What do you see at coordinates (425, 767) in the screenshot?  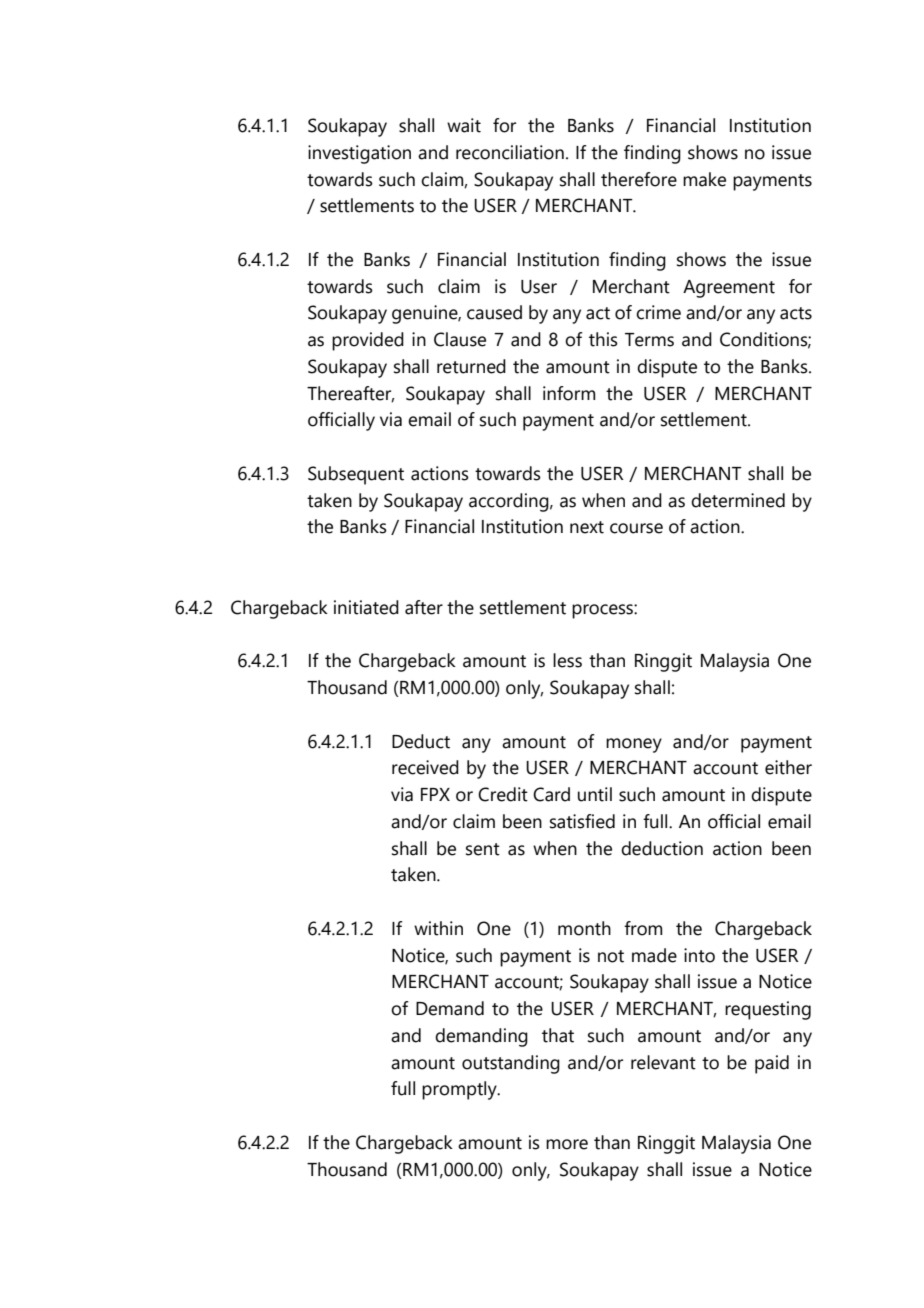 I see `received` at bounding box center [425, 767].
